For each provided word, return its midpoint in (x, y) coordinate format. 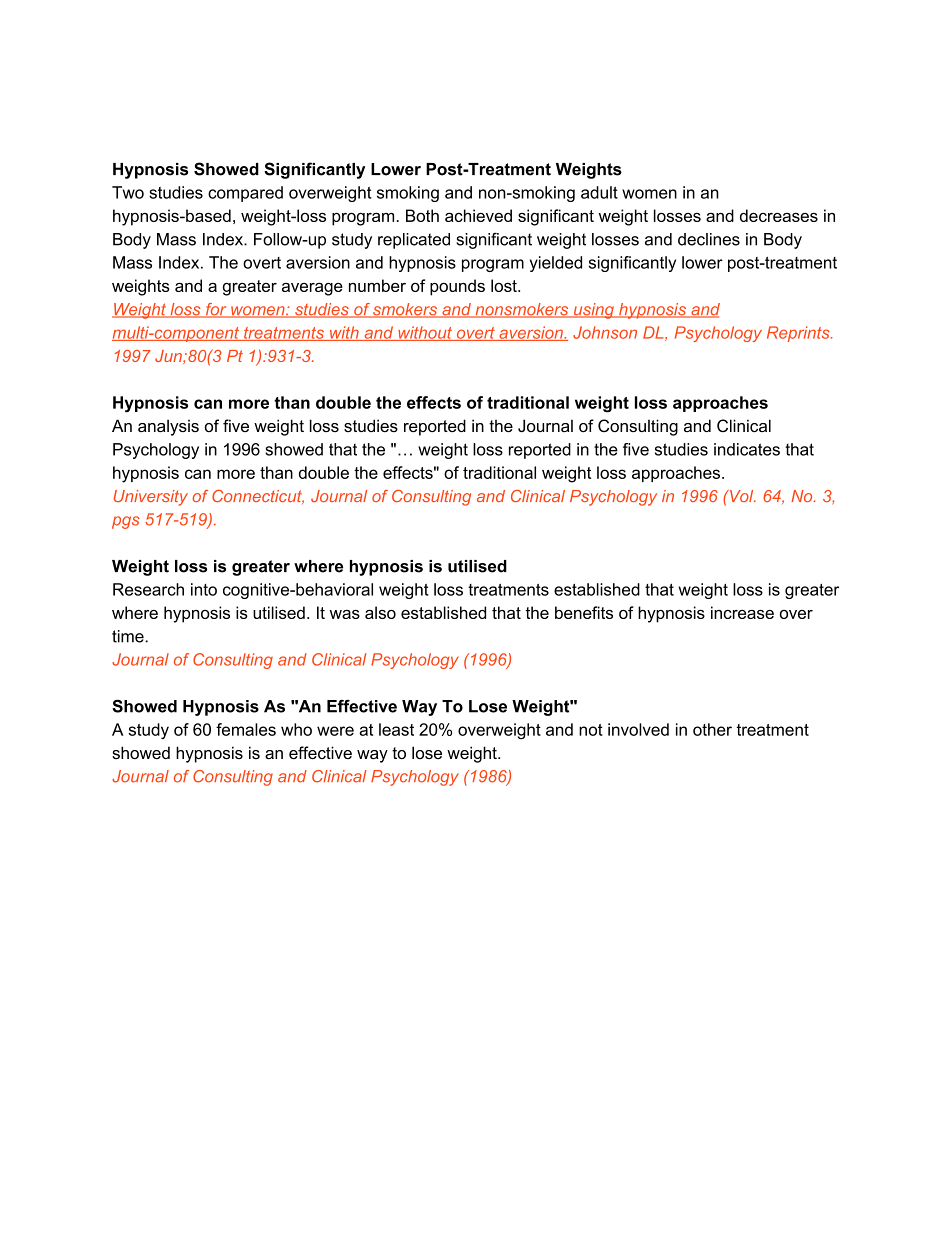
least (396, 729)
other (712, 729)
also (380, 612)
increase (742, 612)
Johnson (605, 332)
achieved (478, 215)
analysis (168, 427)
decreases (779, 215)
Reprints (799, 334)
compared (245, 194)
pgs (126, 522)
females (246, 729)
